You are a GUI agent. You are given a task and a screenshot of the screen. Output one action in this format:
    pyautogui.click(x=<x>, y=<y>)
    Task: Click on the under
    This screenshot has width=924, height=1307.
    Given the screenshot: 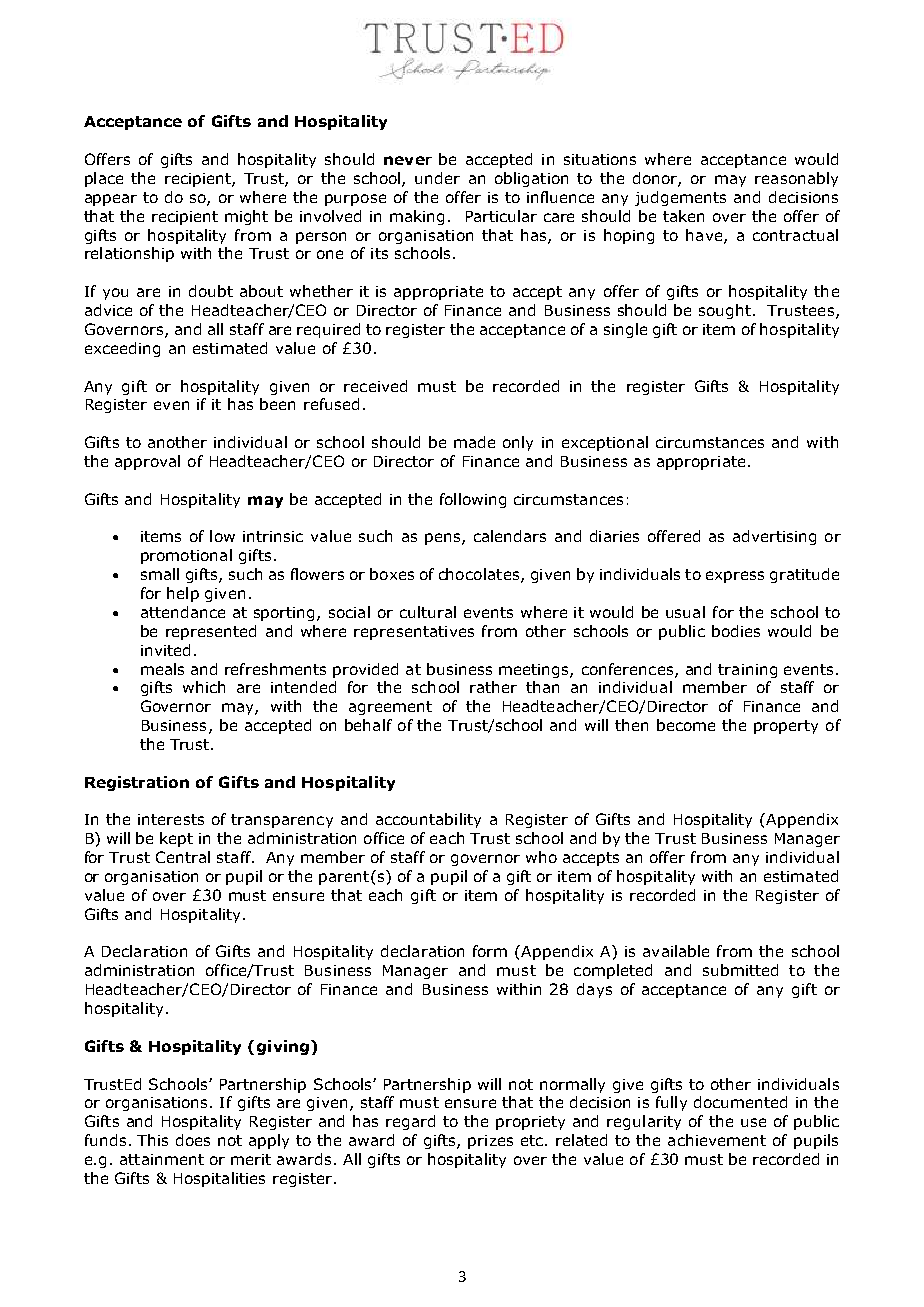 What is the action you would take?
    pyautogui.click(x=437, y=178)
